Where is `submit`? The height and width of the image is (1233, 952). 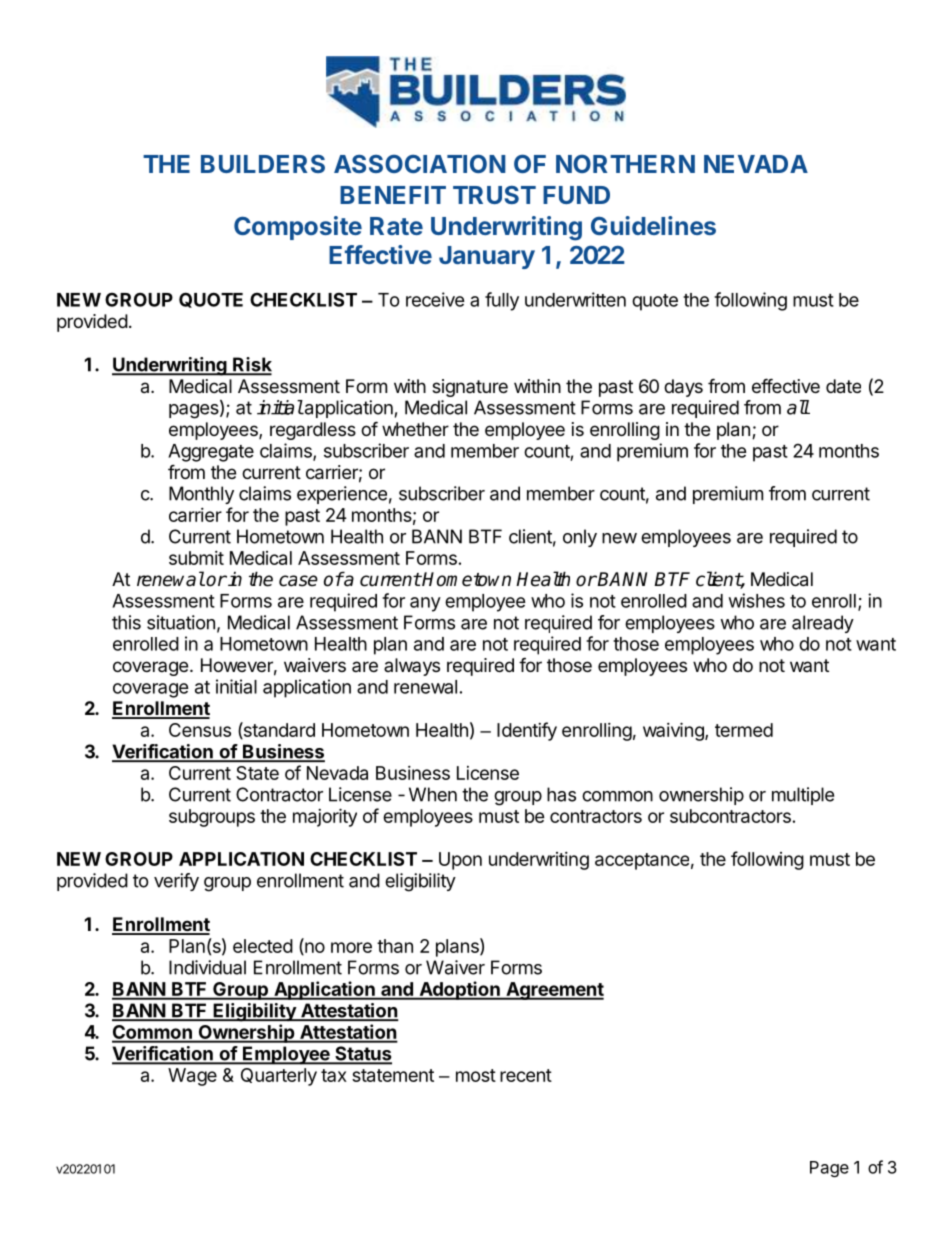 submit is located at coordinates (196, 558).
